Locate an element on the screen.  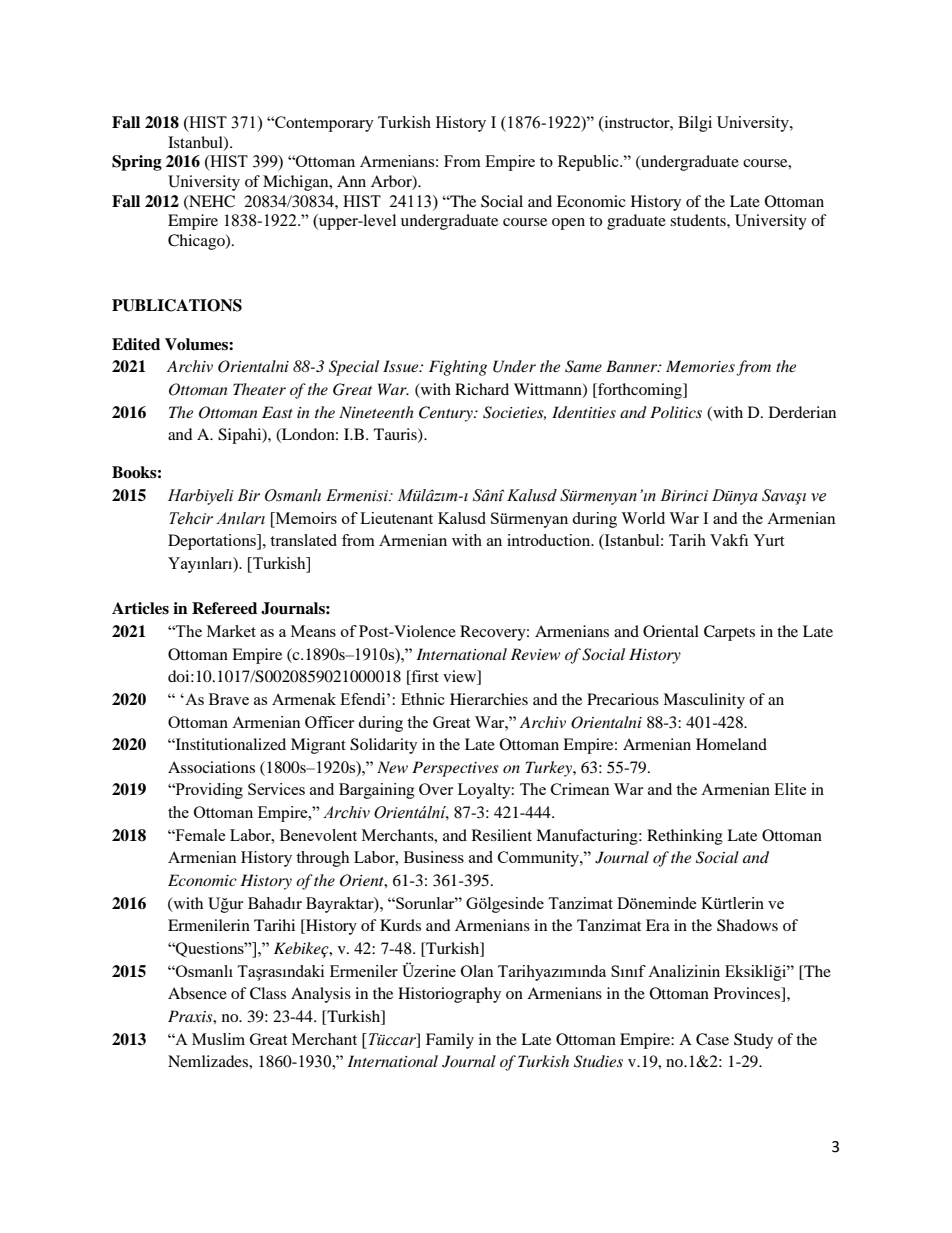
Rethinking is located at coordinates (685, 837).
